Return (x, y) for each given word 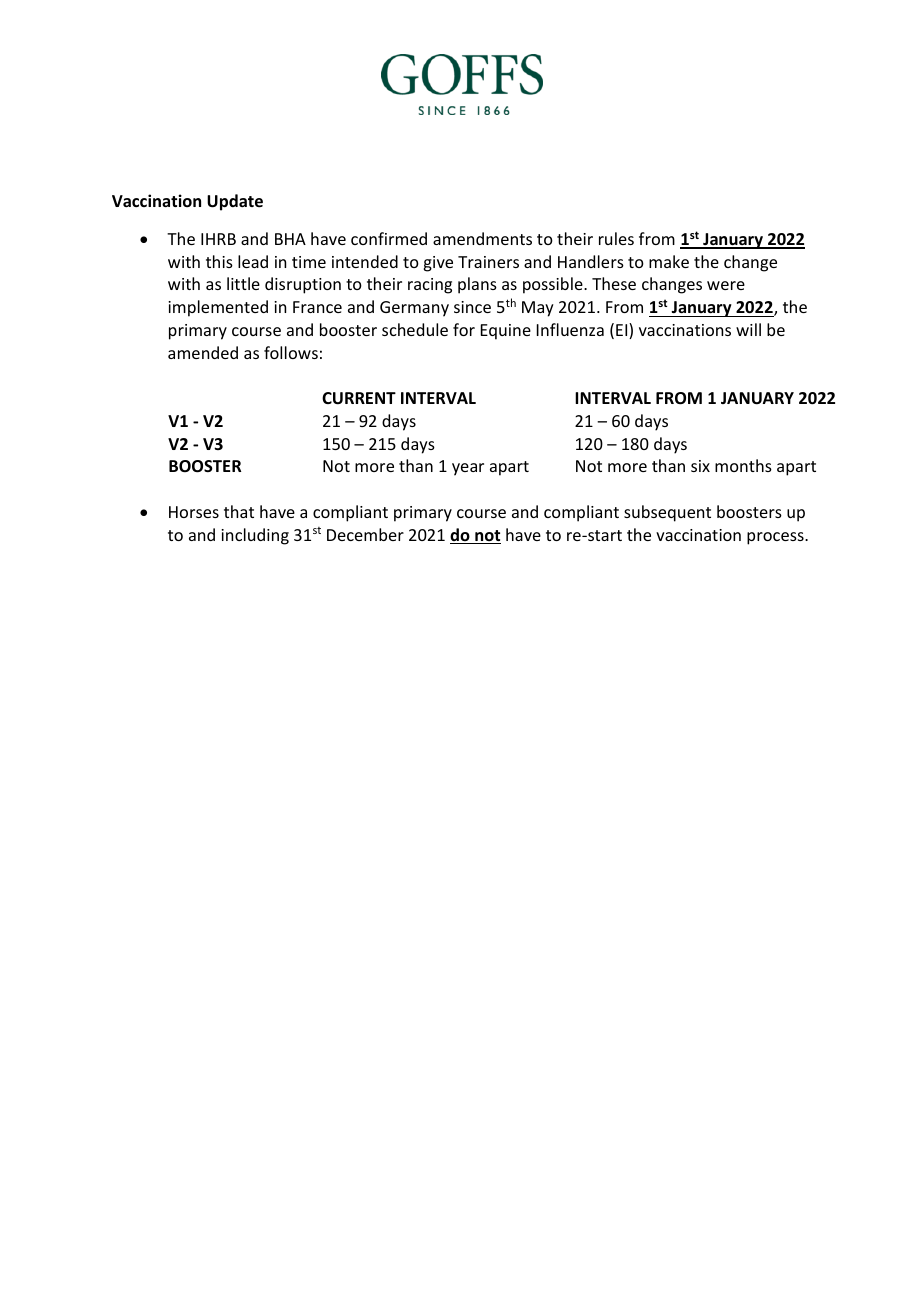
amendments (482, 238)
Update (235, 202)
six (700, 466)
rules (616, 238)
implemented (218, 308)
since (472, 307)
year (468, 469)
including (255, 536)
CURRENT (359, 398)
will (748, 329)
